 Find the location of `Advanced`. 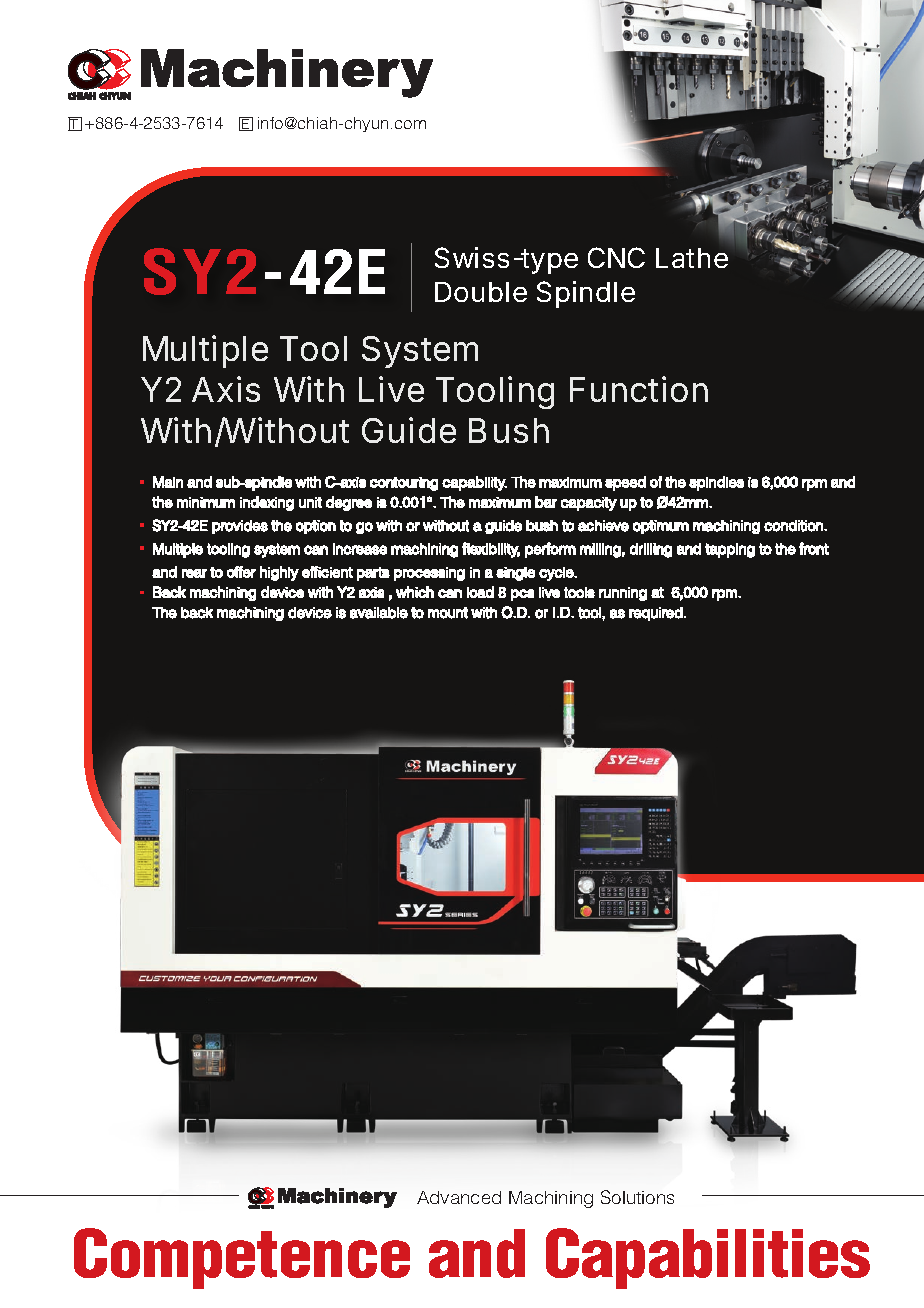

Advanced is located at coordinates (459, 1197).
